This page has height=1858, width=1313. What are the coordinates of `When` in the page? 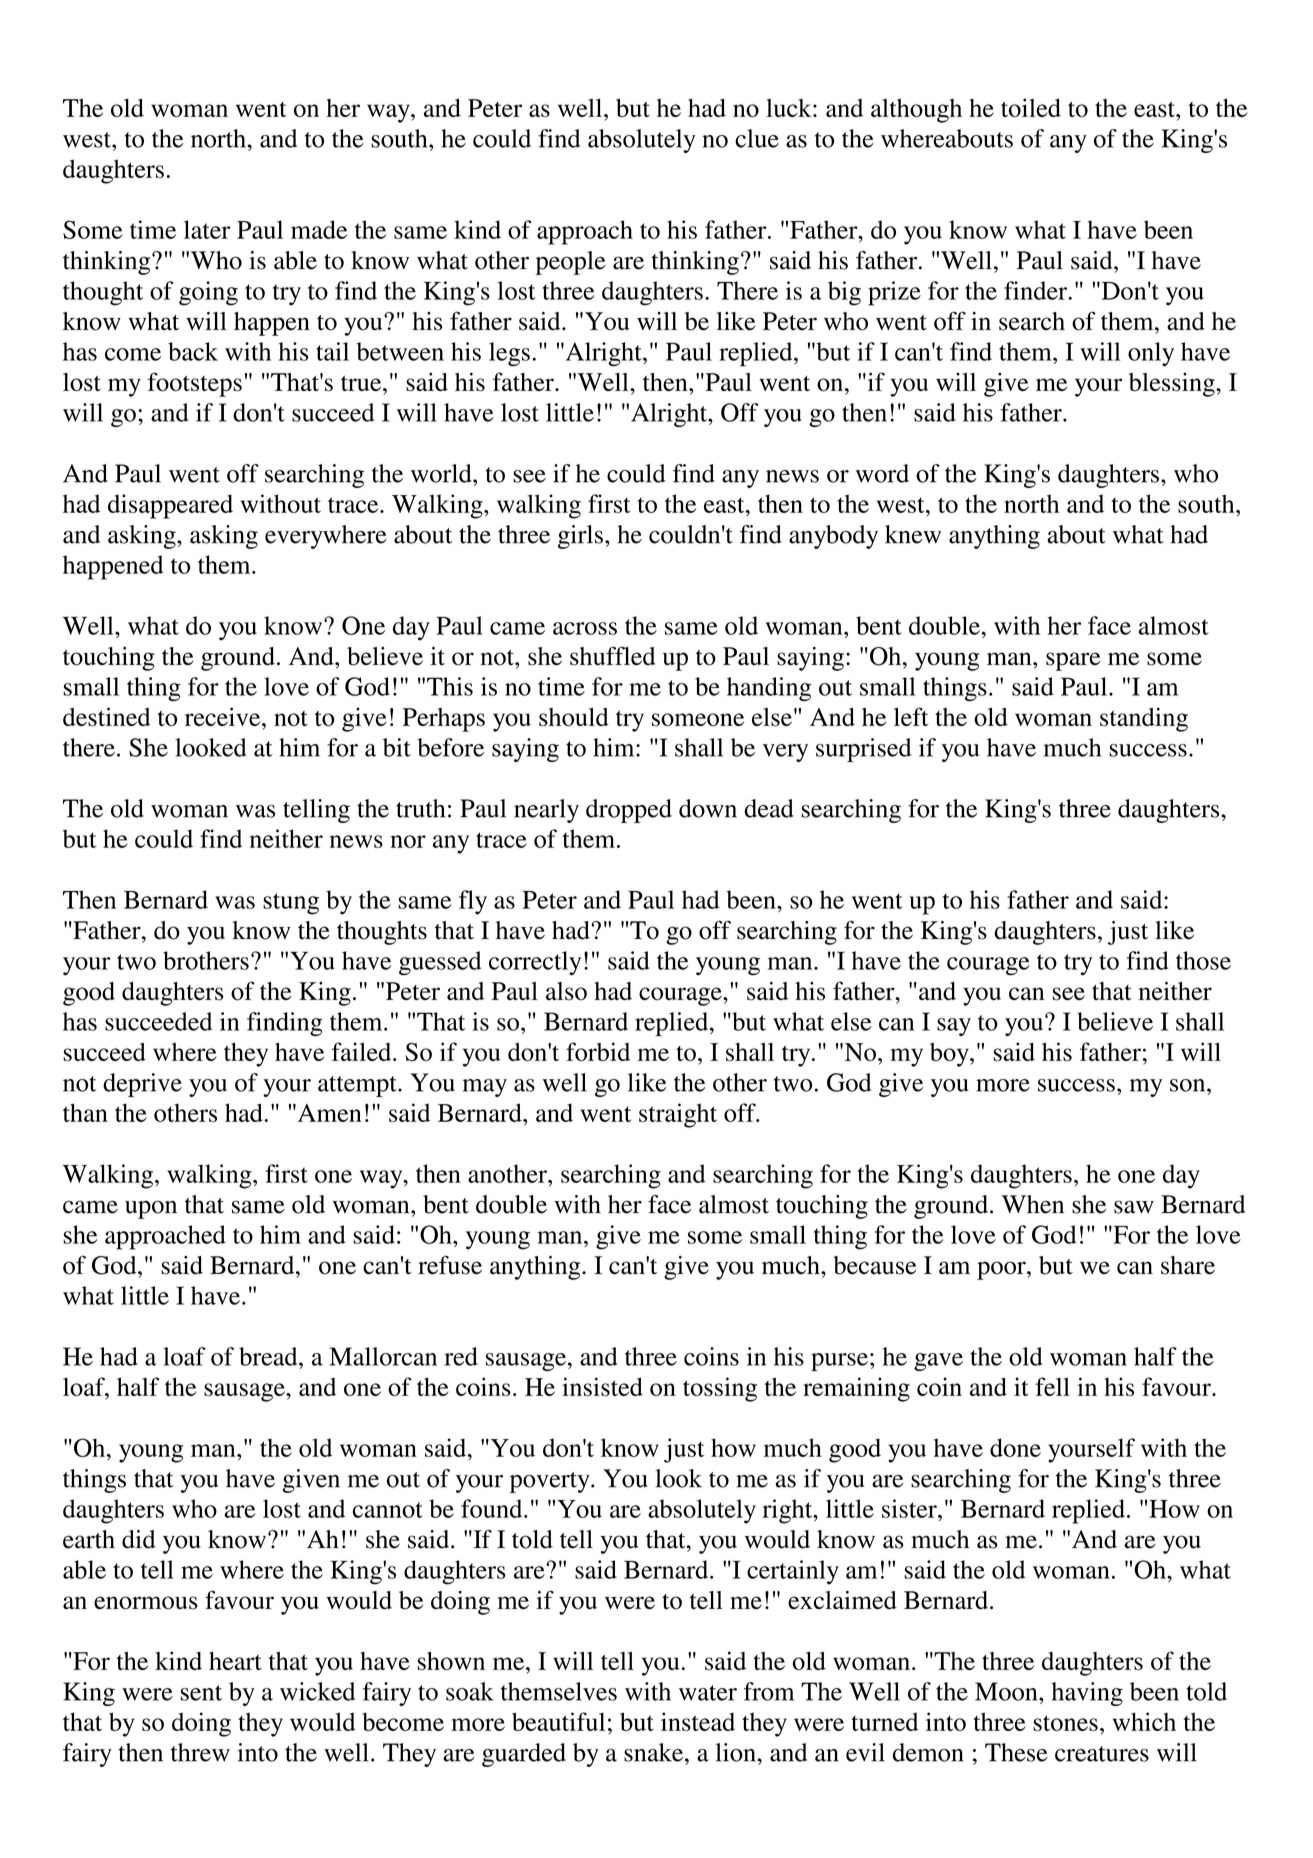 It's located at (1033, 1204).
